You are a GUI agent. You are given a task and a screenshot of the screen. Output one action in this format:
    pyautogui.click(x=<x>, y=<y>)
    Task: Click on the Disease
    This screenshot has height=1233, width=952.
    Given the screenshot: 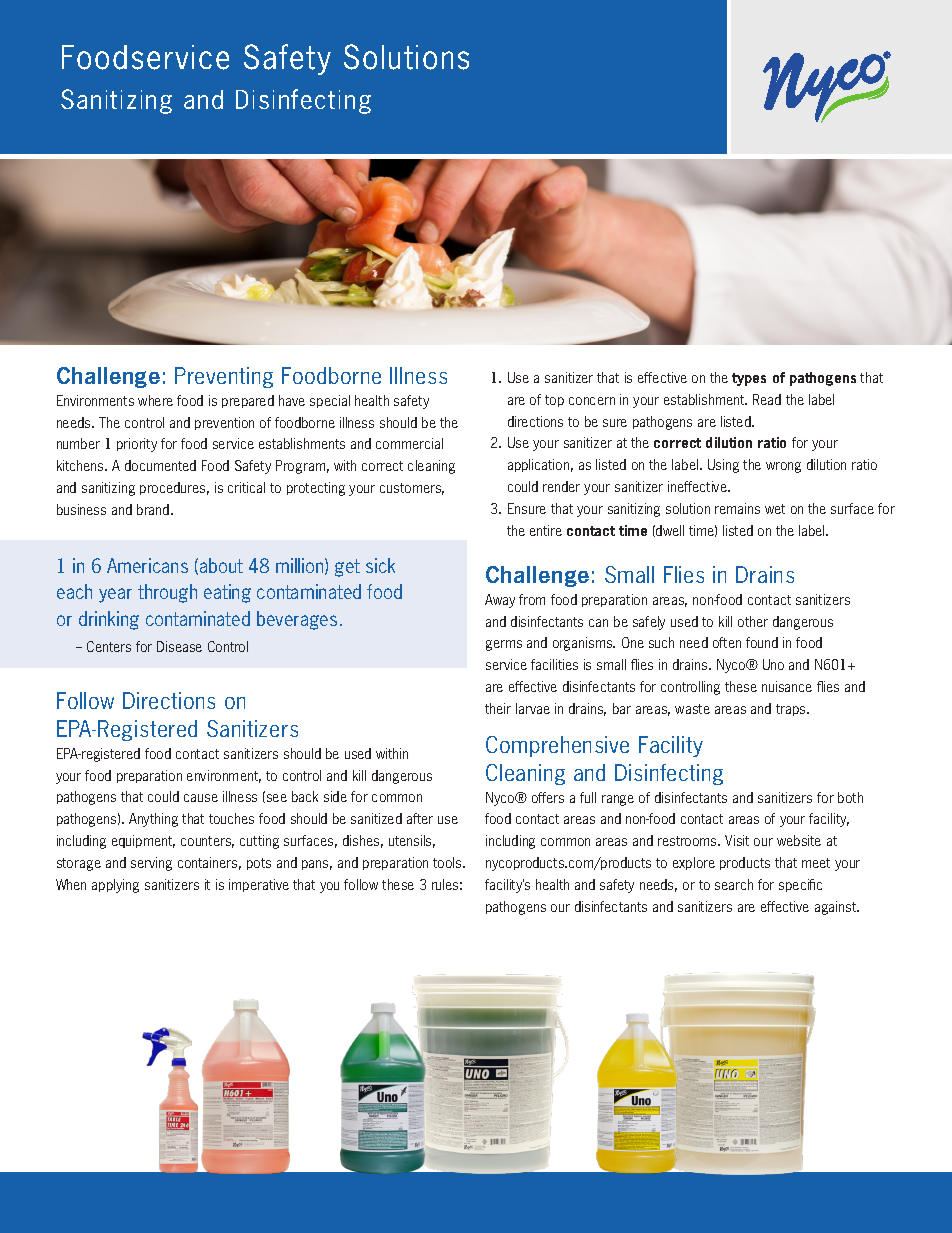 What is the action you would take?
    pyautogui.click(x=179, y=646)
